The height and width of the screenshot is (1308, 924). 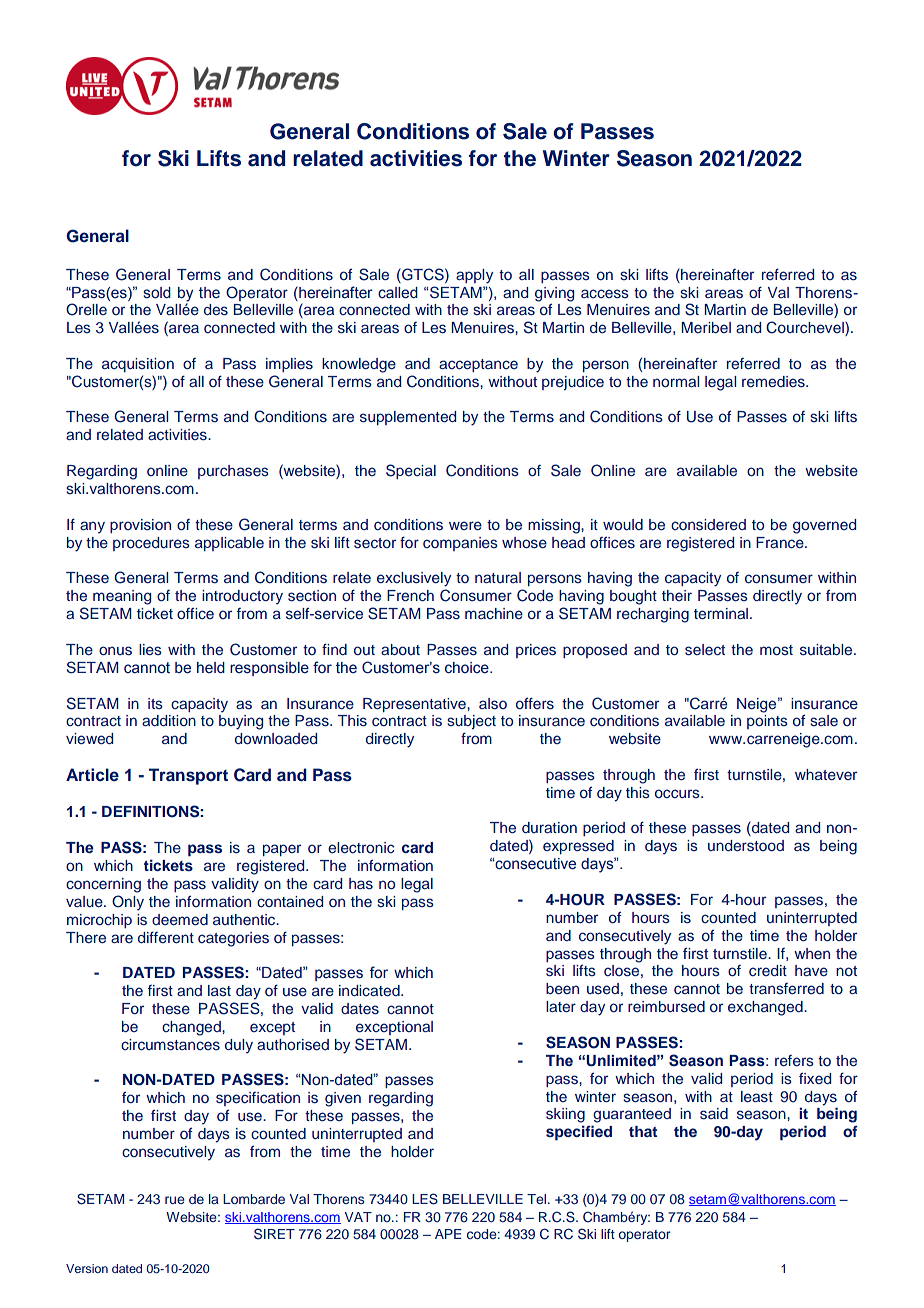 What do you see at coordinates (175, 1200) in the screenshot?
I see `rue` at bounding box center [175, 1200].
